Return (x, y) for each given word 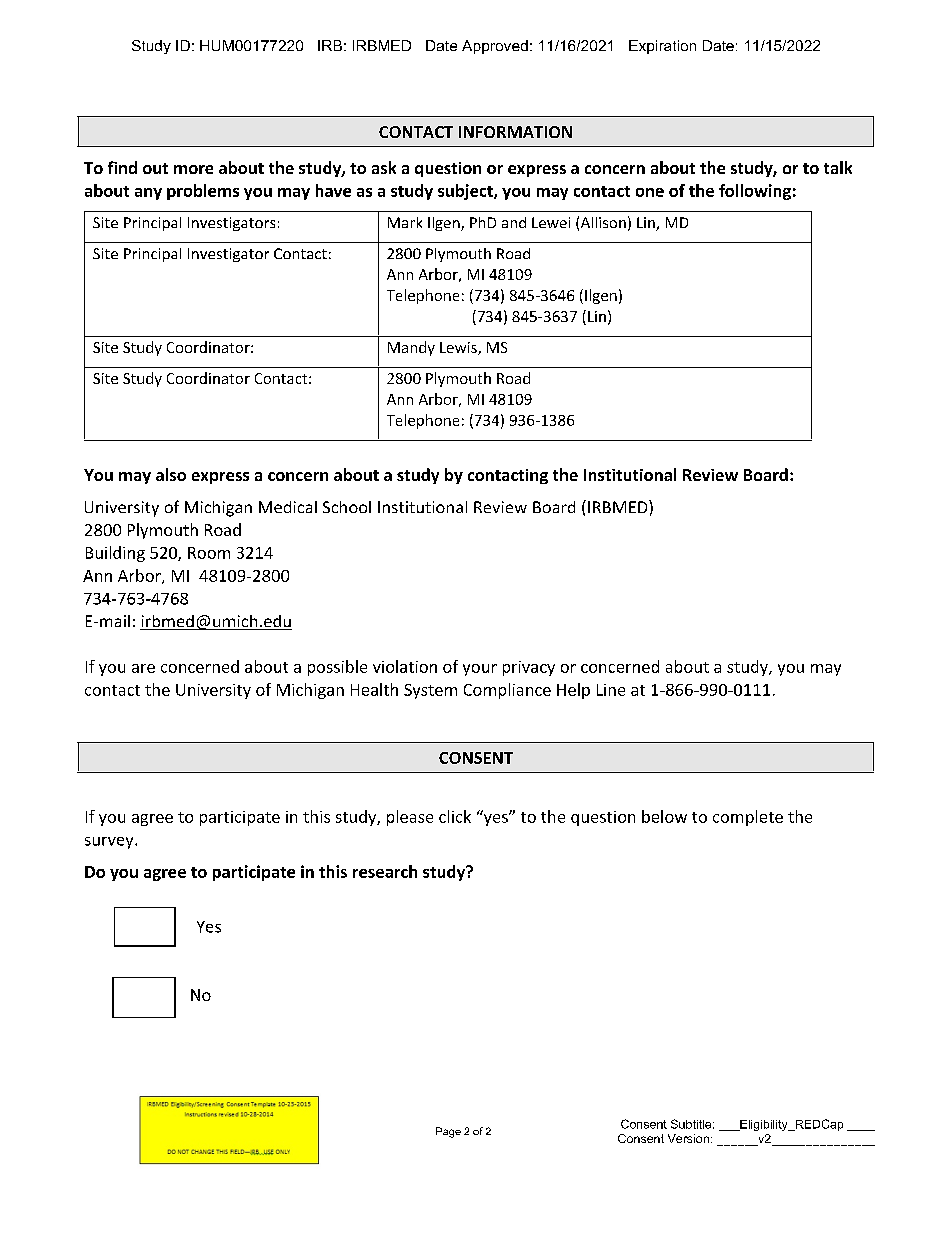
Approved (495, 47)
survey (110, 843)
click (455, 816)
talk (838, 167)
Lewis (459, 348)
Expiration (662, 47)
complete (748, 818)
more (193, 169)
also (171, 474)
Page (448, 1132)
